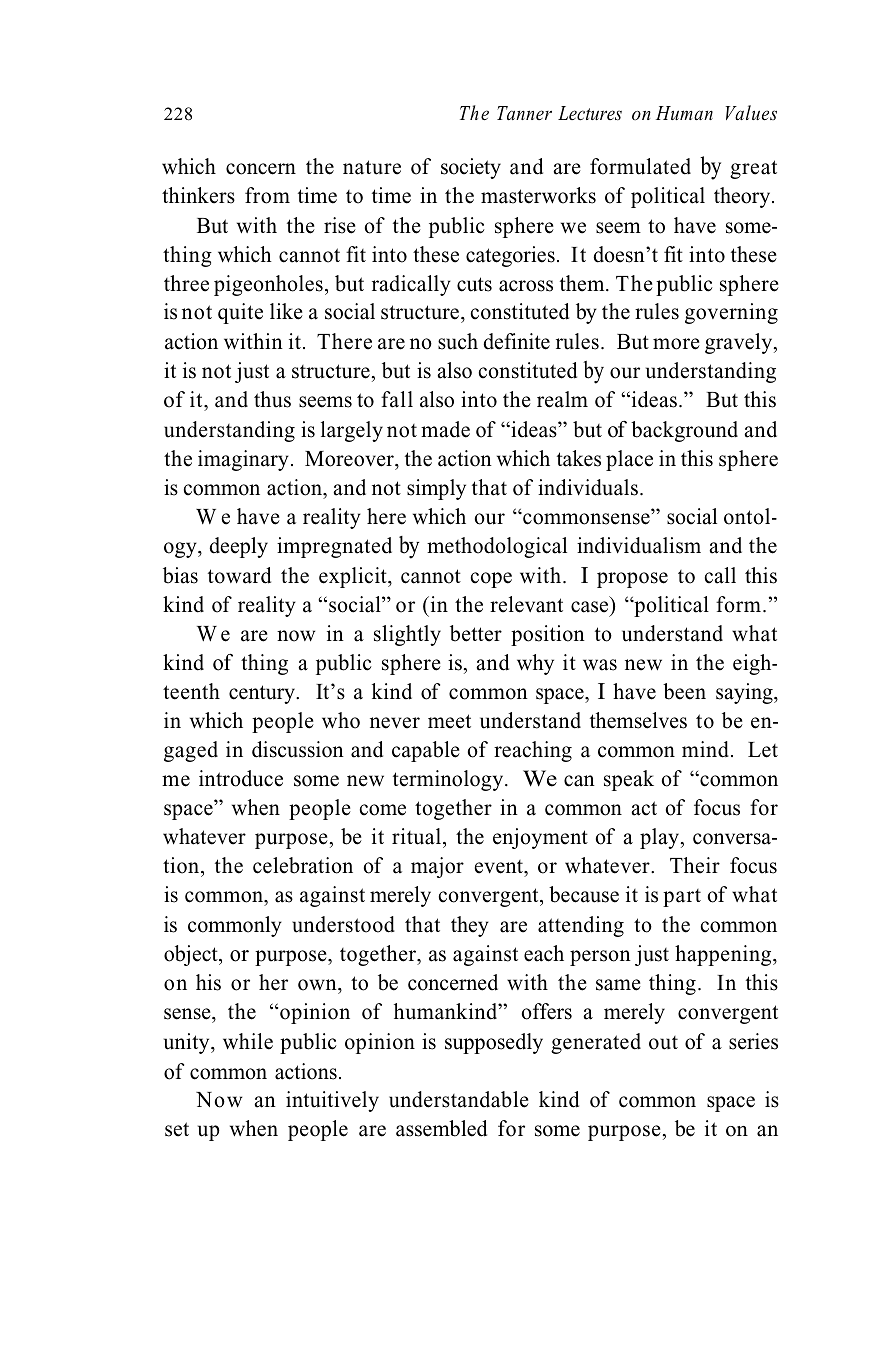  I want to click on imaginary, so click(243, 460).
